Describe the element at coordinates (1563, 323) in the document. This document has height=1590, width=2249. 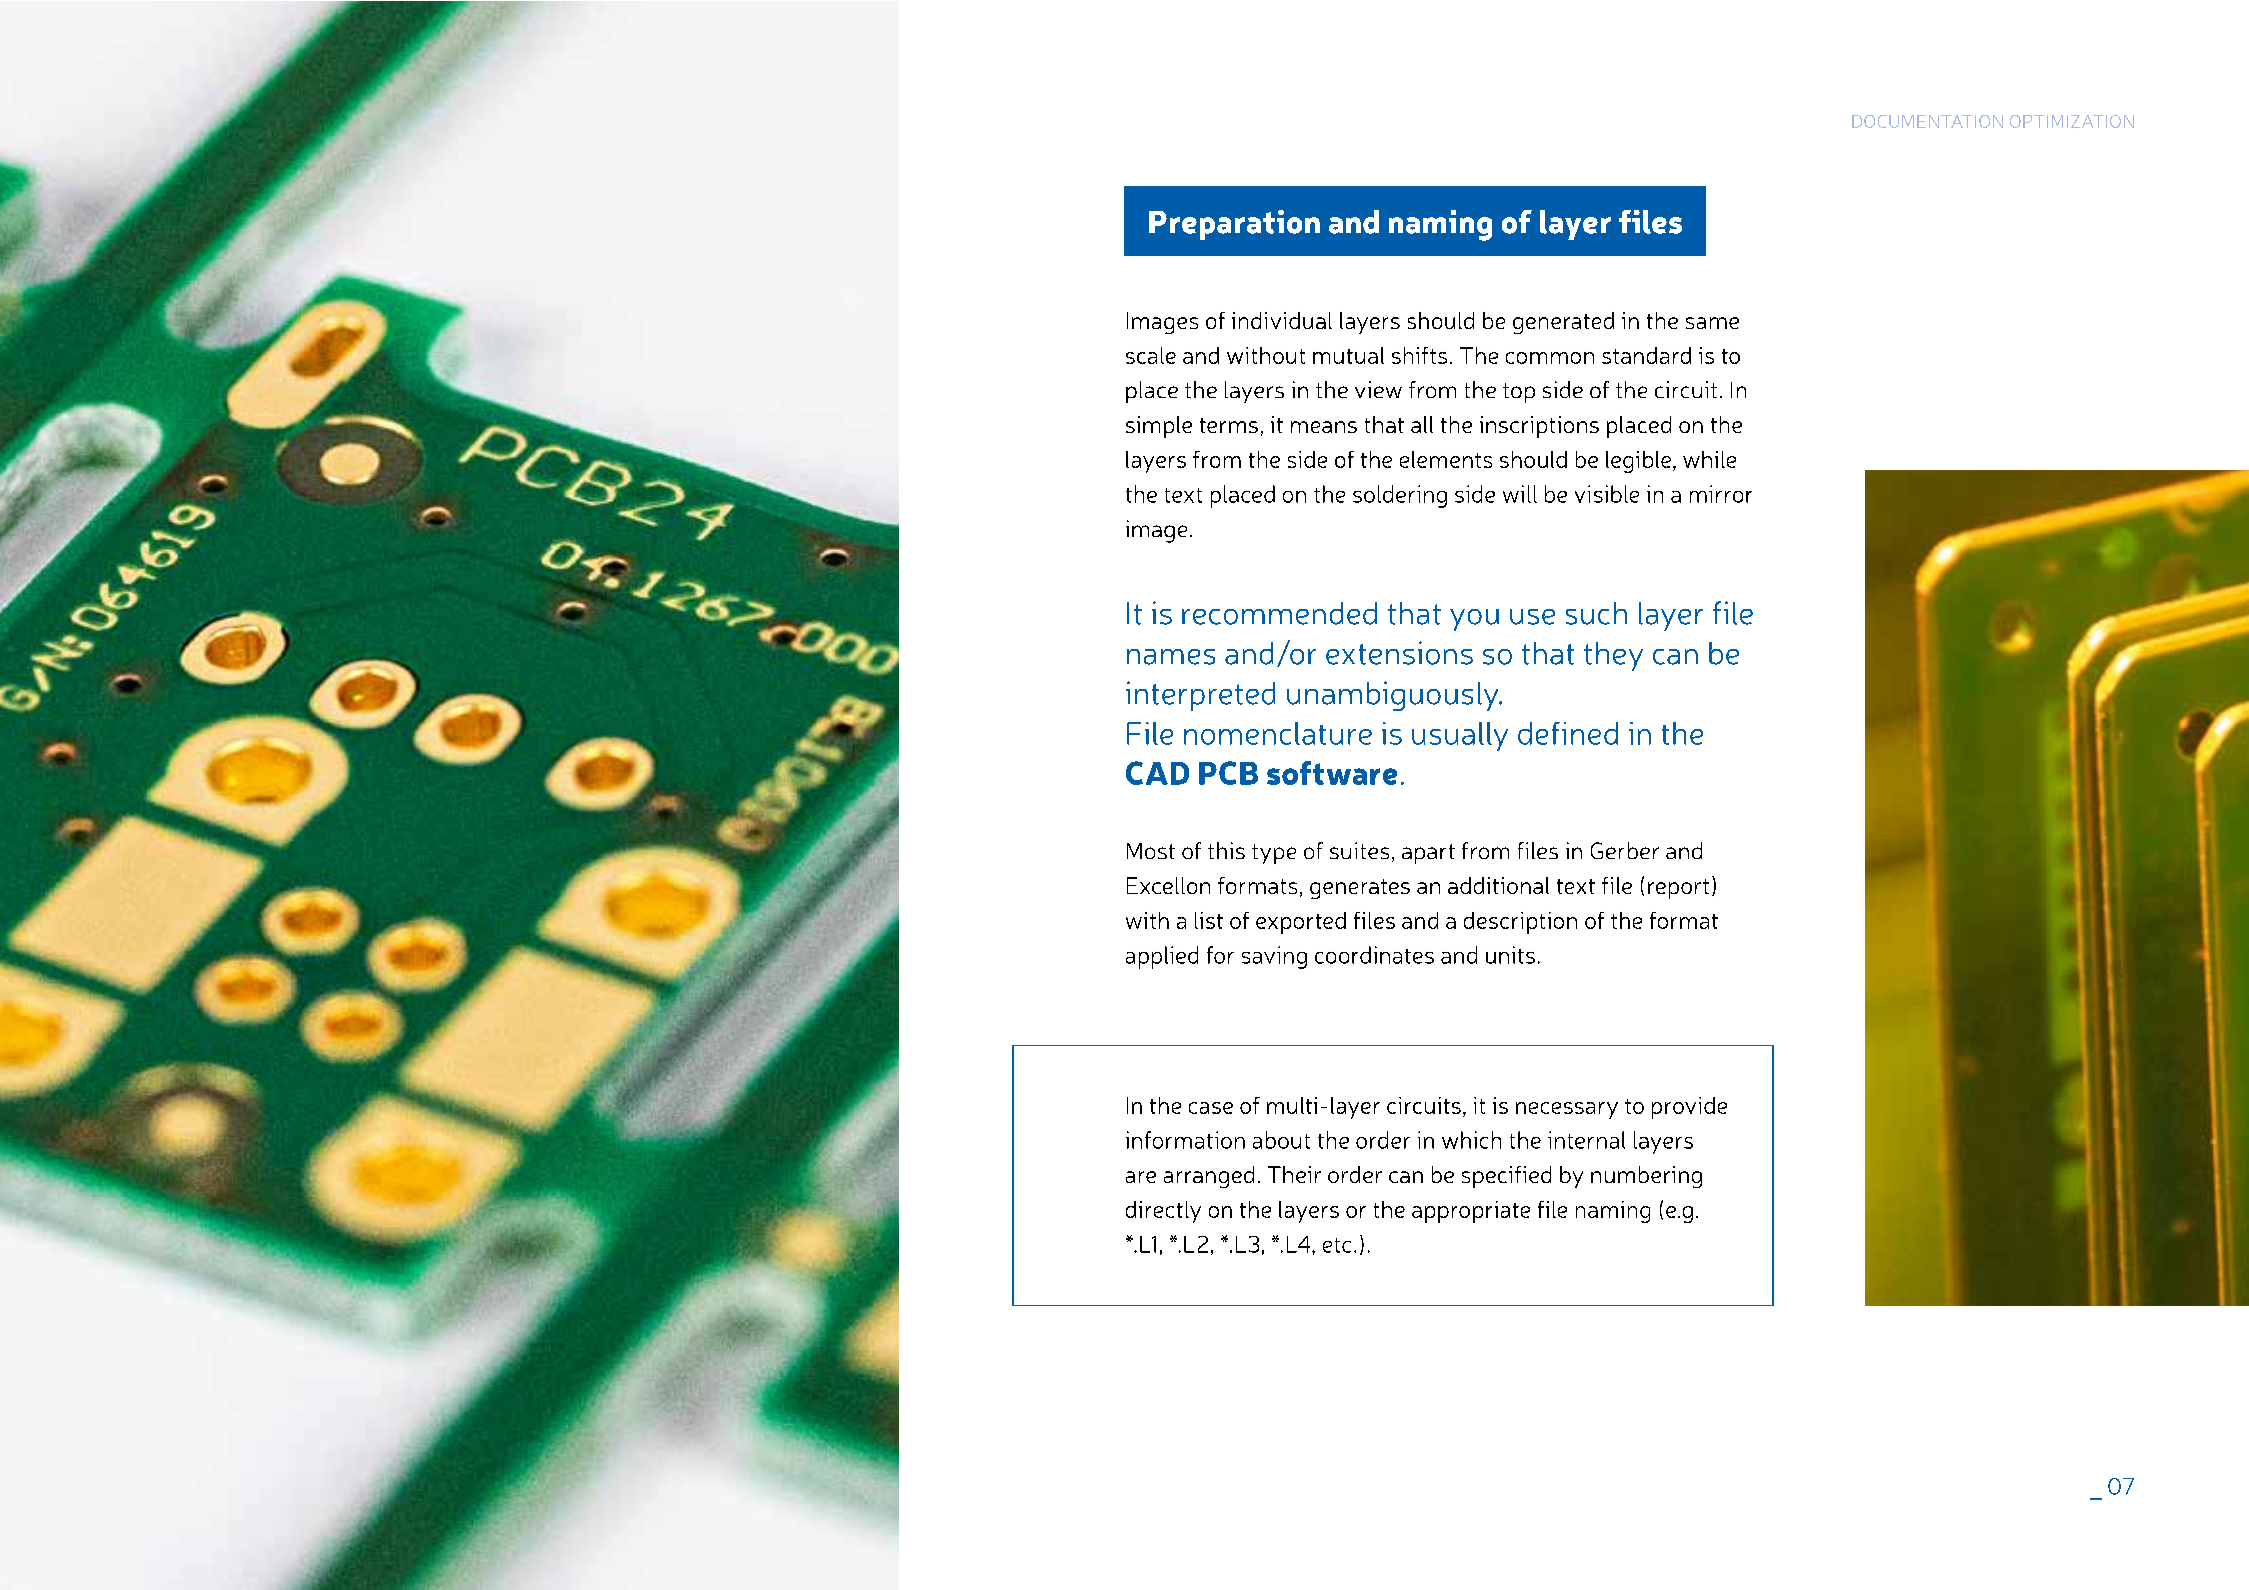
I see `generated` at that location.
